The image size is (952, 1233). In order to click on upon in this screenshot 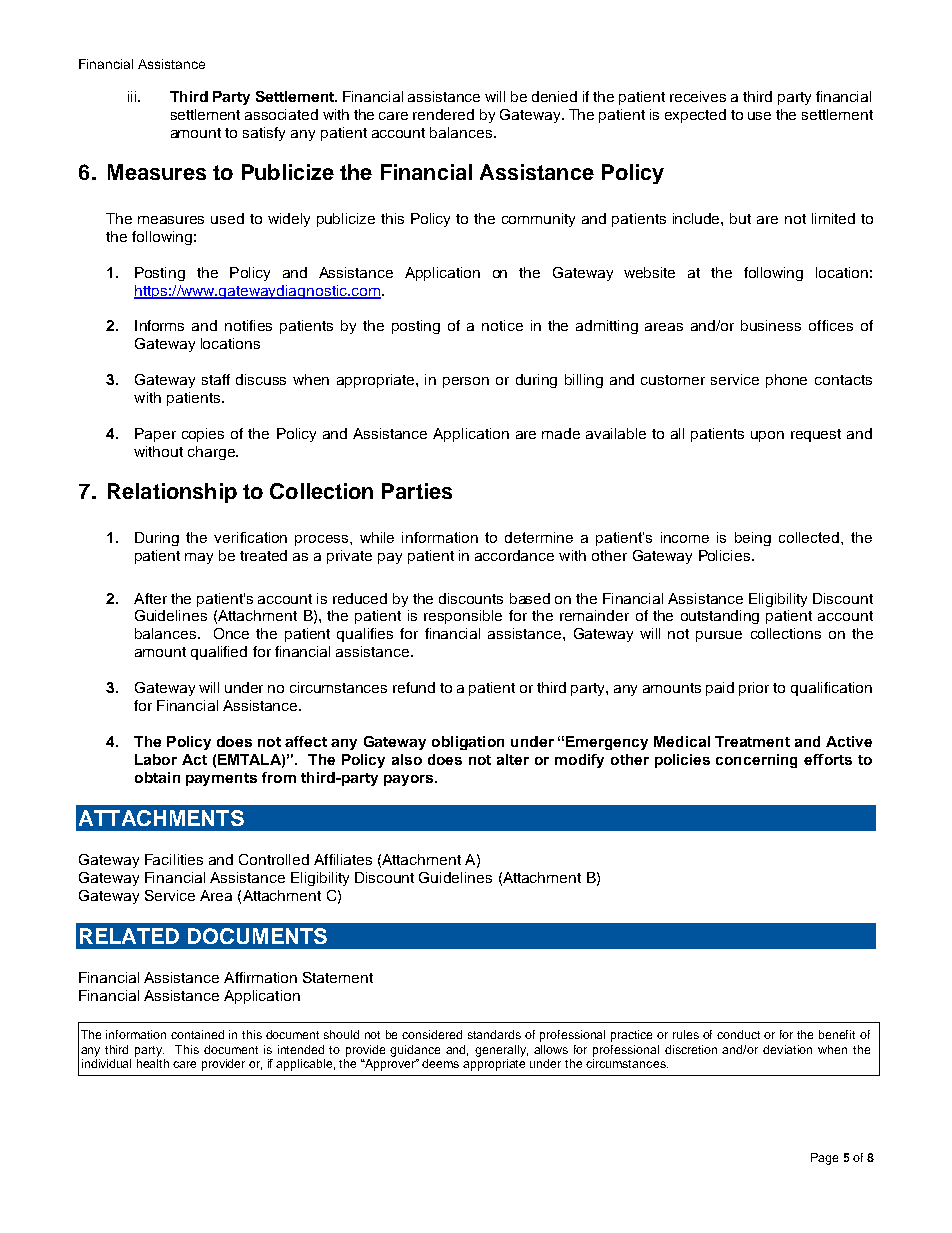, I will do `click(767, 436)`.
